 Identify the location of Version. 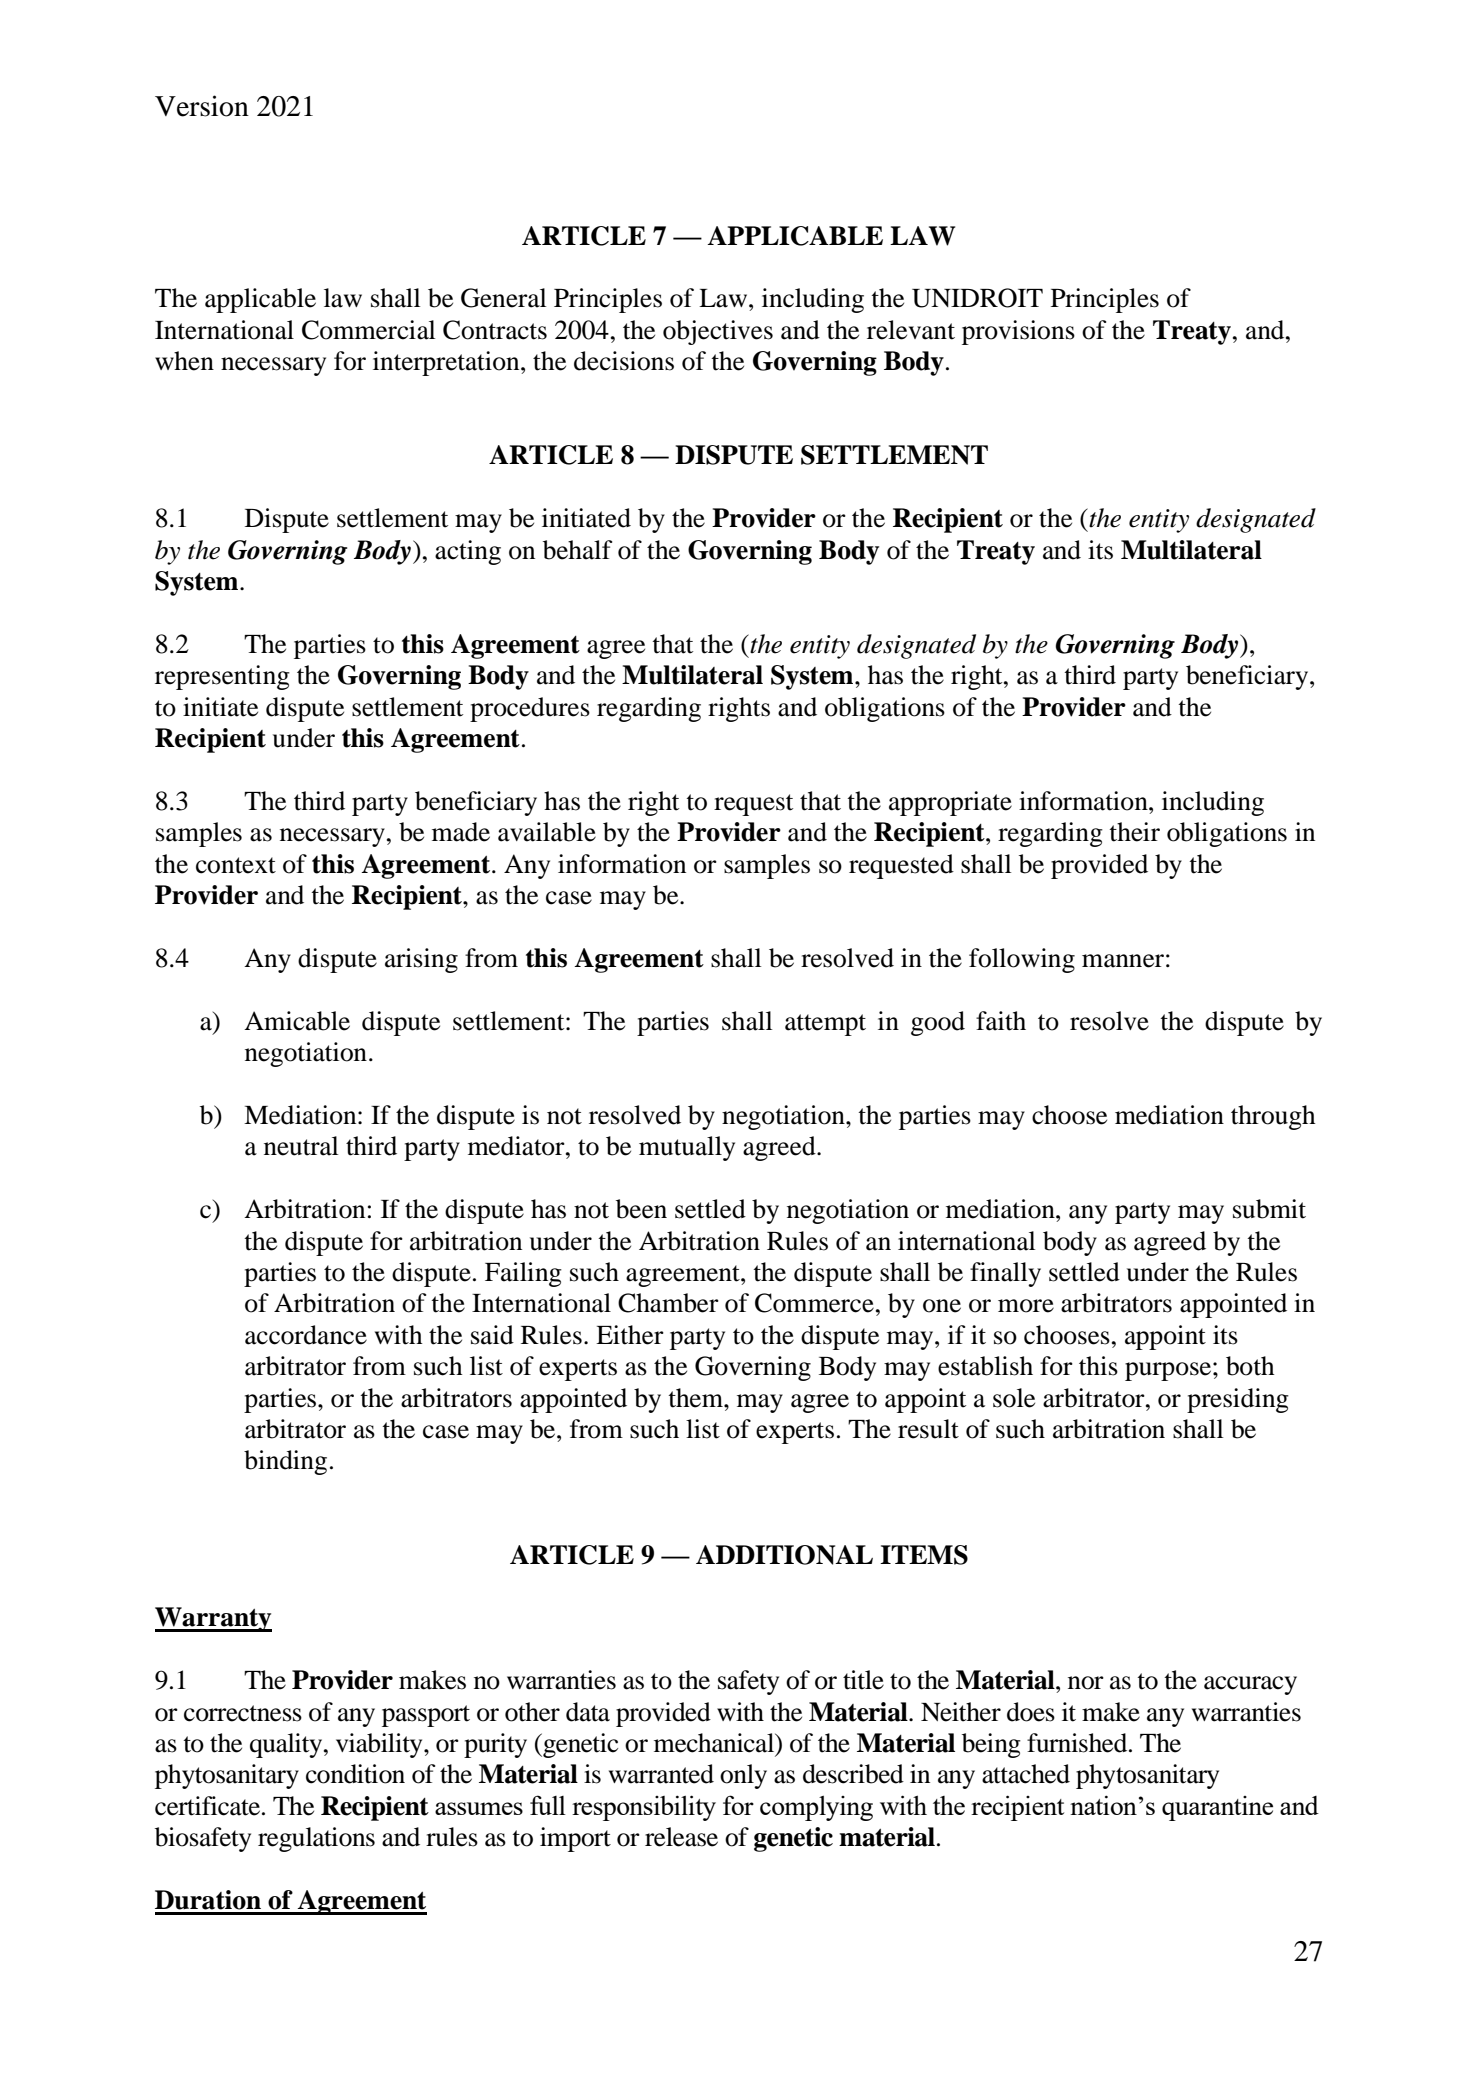
(202, 106).
